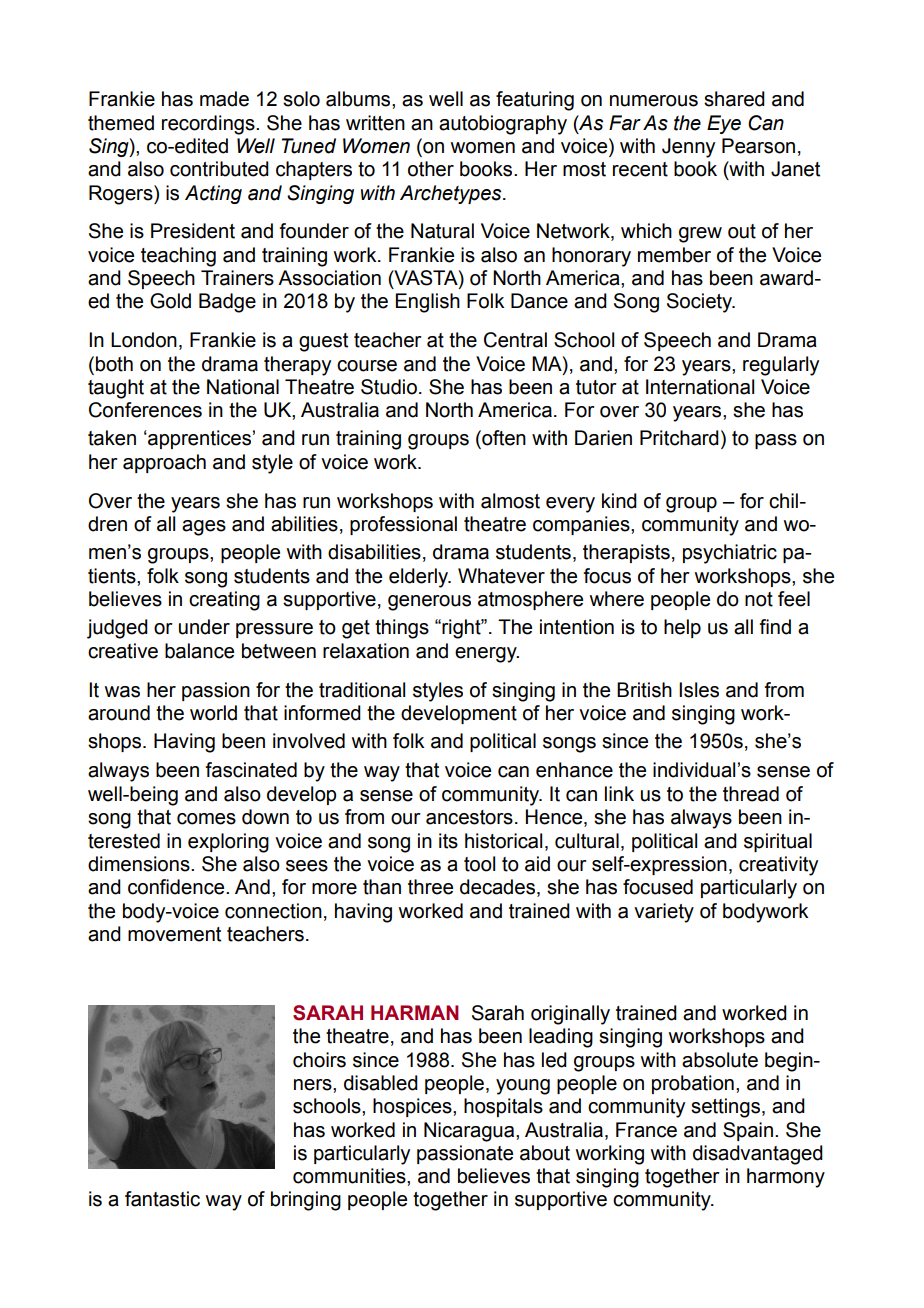  Describe the element at coordinates (199, 651) in the page. I see `balance` at that location.
